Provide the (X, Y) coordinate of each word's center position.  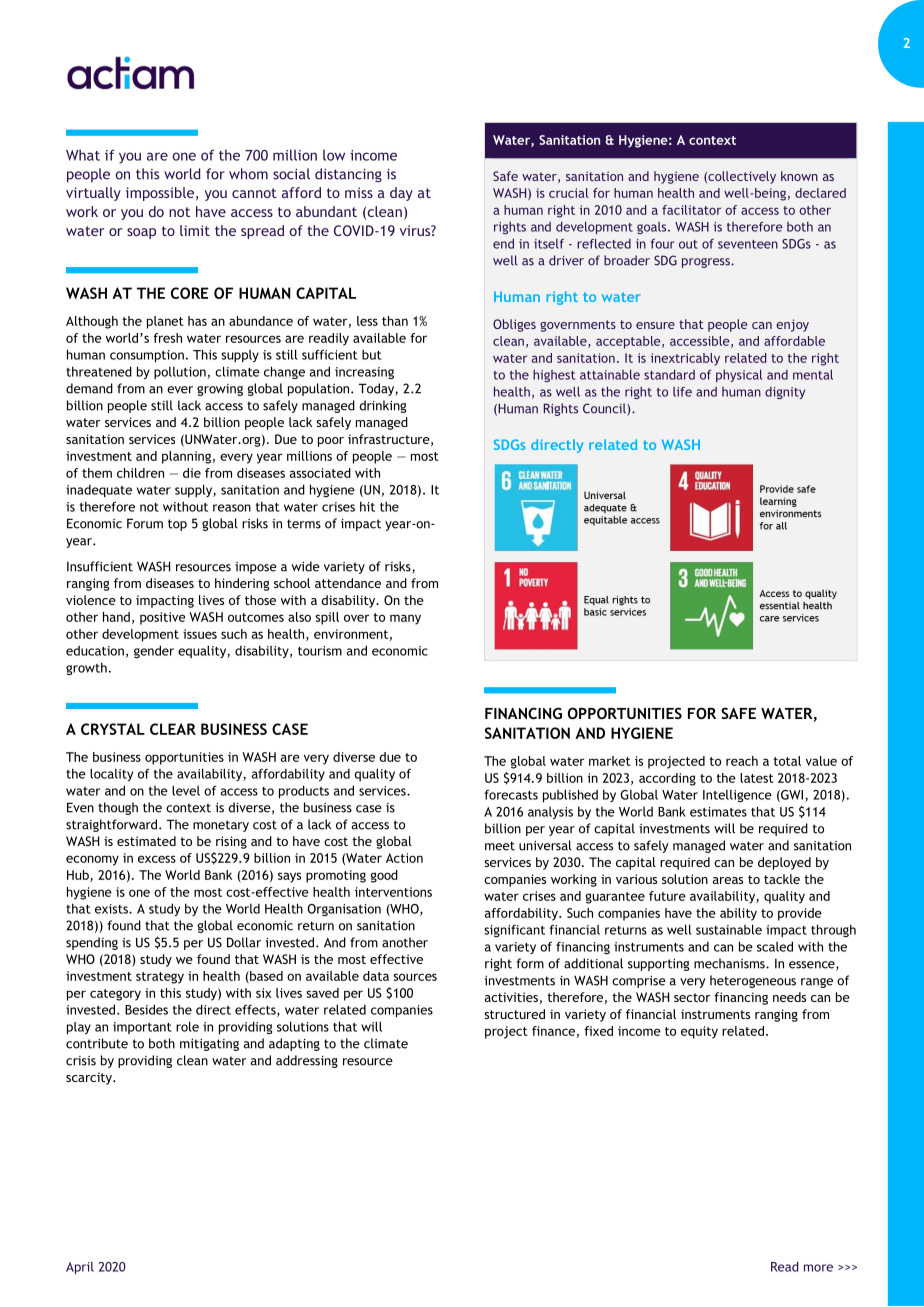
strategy (160, 978)
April (80, 1268)
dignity (785, 393)
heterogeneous (753, 981)
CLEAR (173, 729)
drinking (382, 406)
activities (511, 997)
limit (195, 230)
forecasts (511, 795)
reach (742, 761)
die (192, 473)
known (799, 176)
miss (359, 192)
